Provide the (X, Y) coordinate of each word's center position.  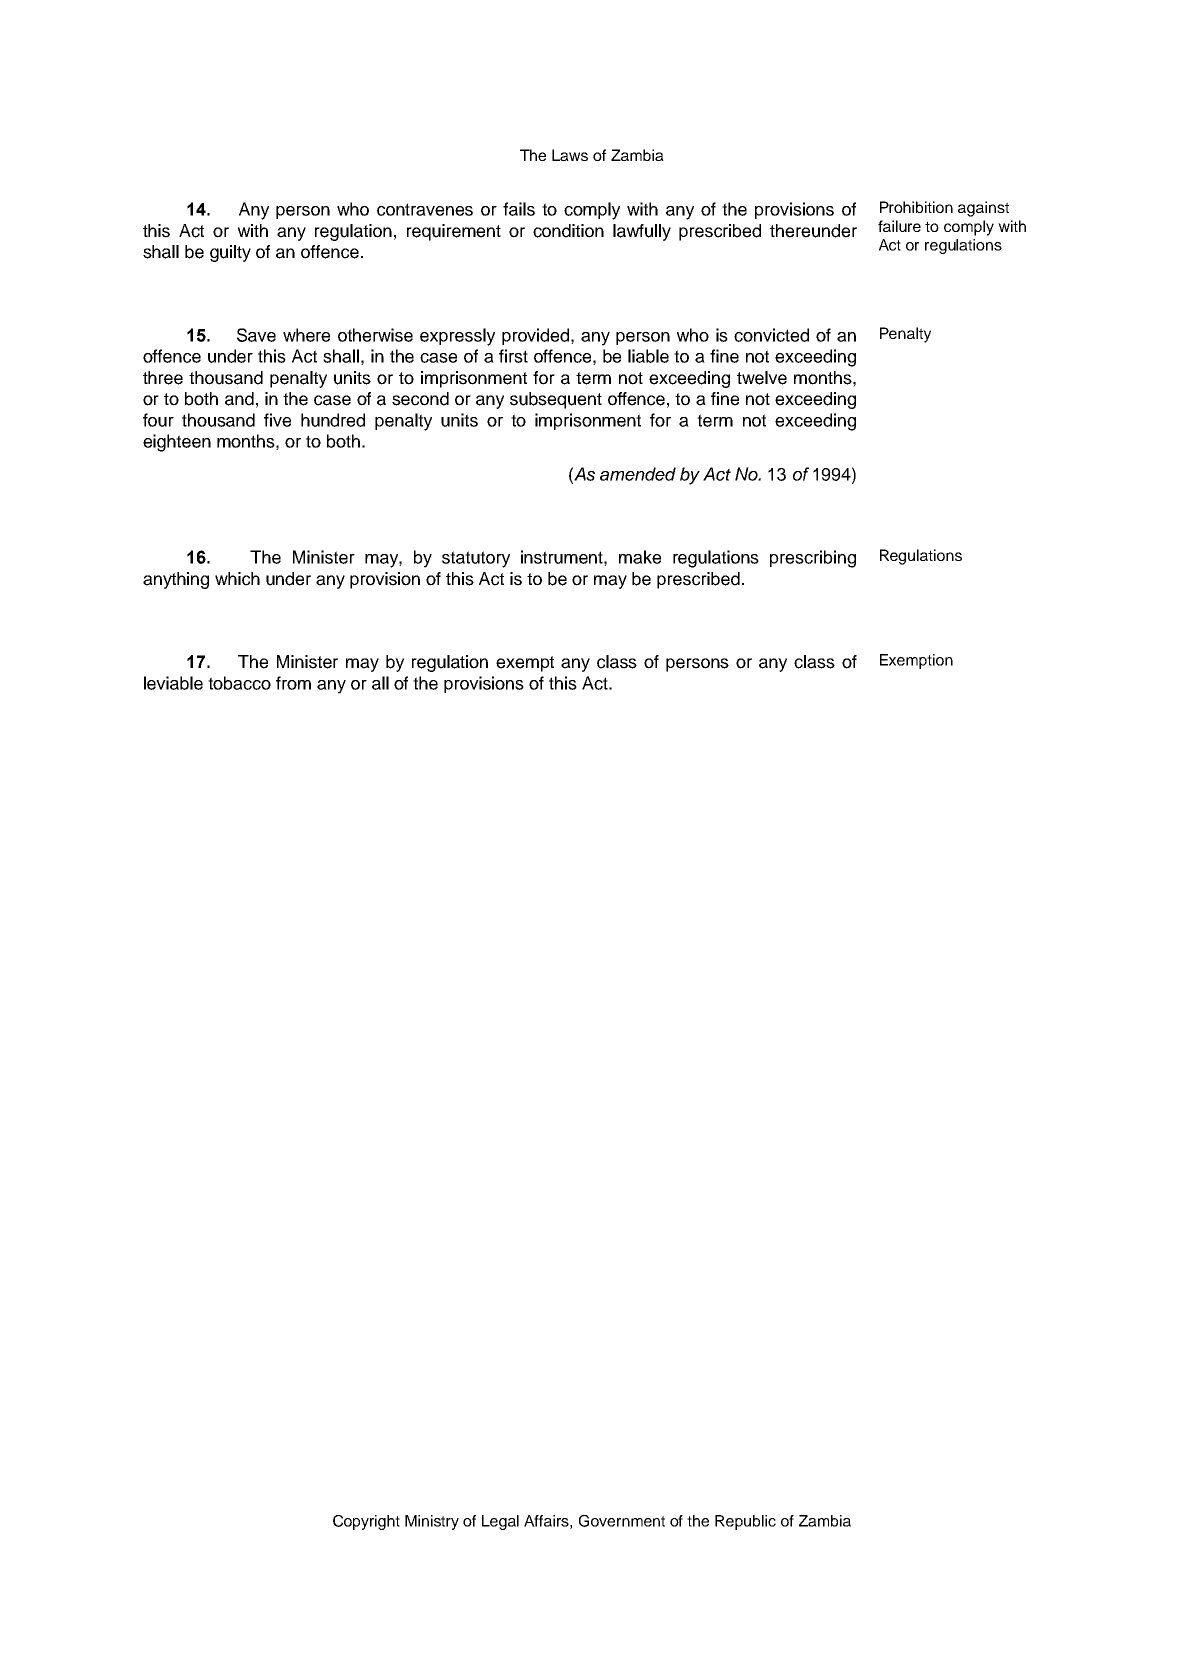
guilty (230, 253)
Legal (500, 1522)
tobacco (239, 683)
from (293, 683)
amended (638, 474)
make (640, 557)
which (237, 579)
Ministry (432, 1522)
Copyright (366, 1522)
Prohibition (916, 207)
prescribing (813, 559)
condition (568, 231)
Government (622, 1521)
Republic (745, 1522)
